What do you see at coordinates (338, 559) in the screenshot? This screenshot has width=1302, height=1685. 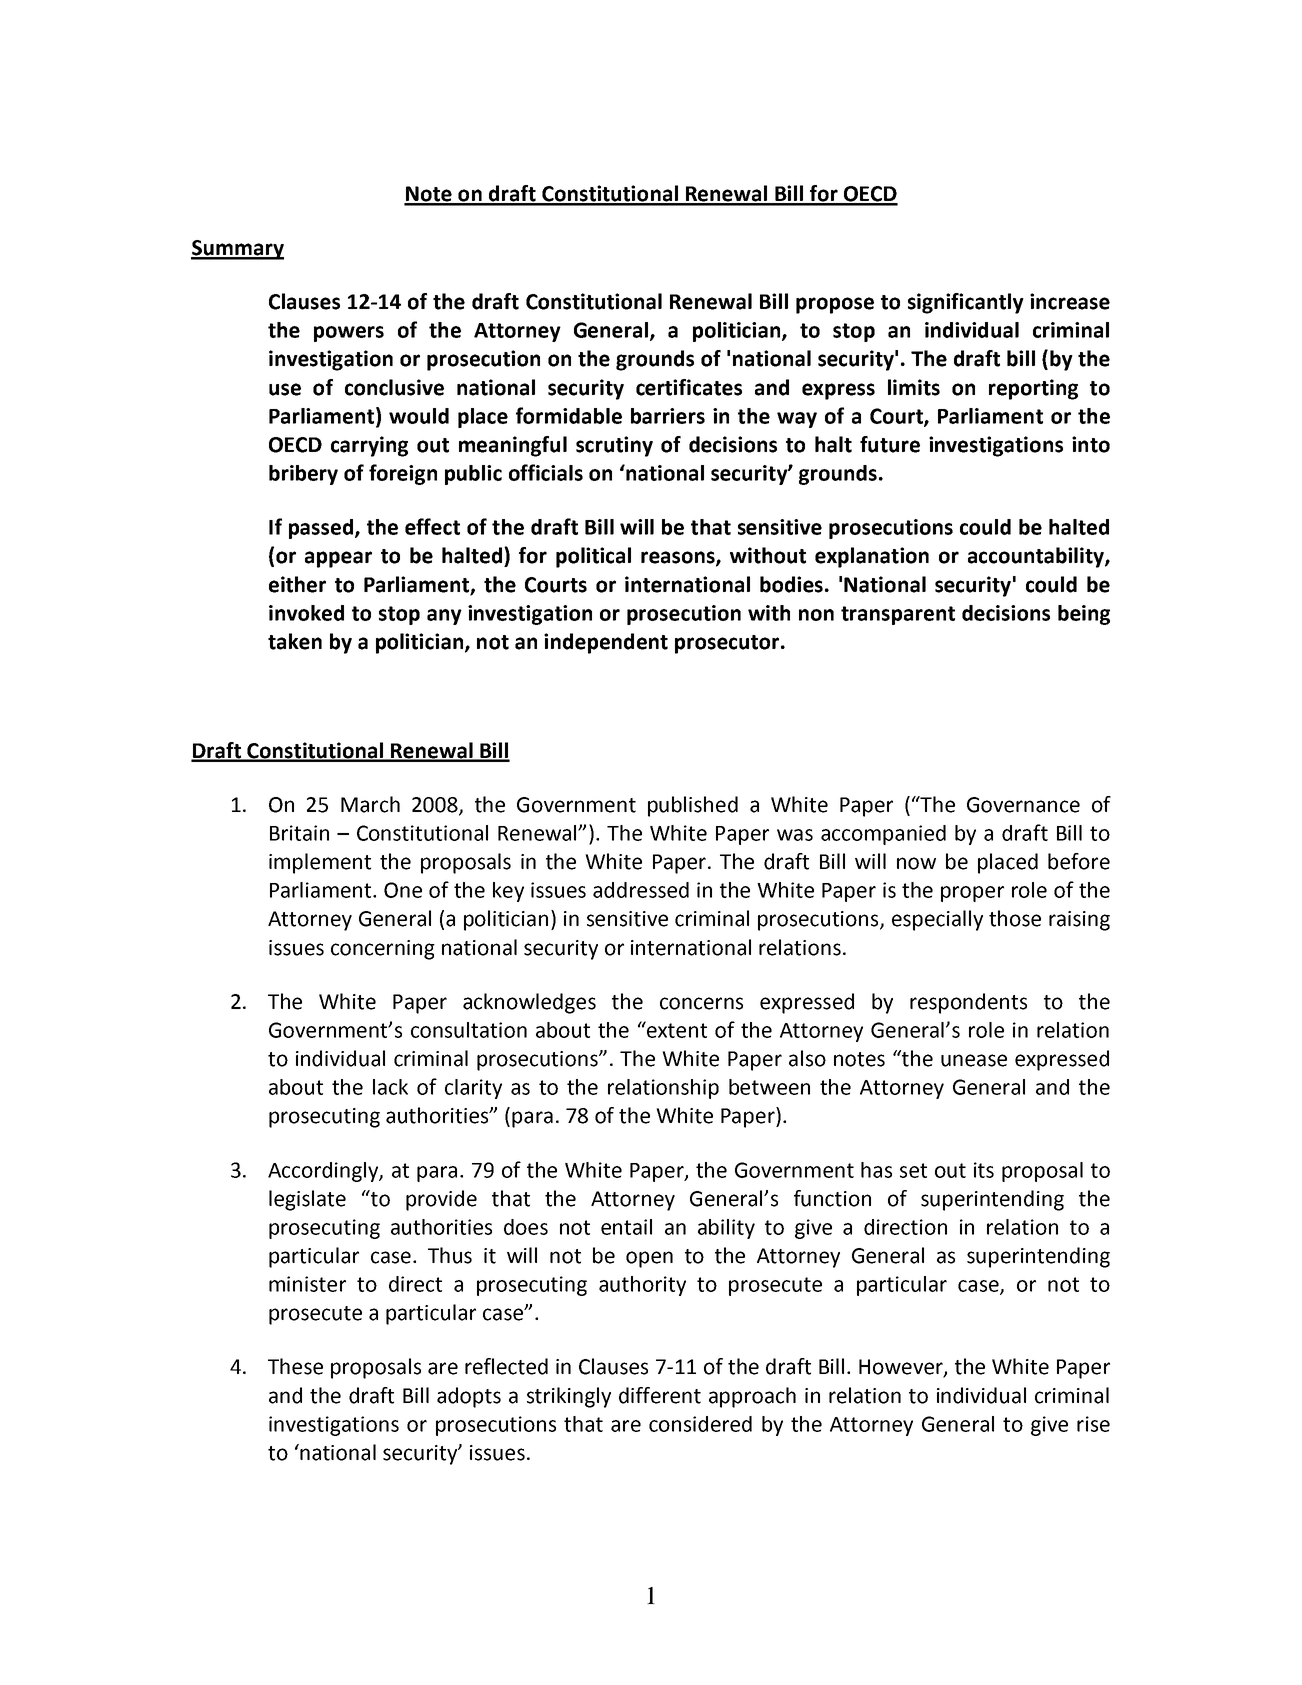 I see `appear` at bounding box center [338, 559].
